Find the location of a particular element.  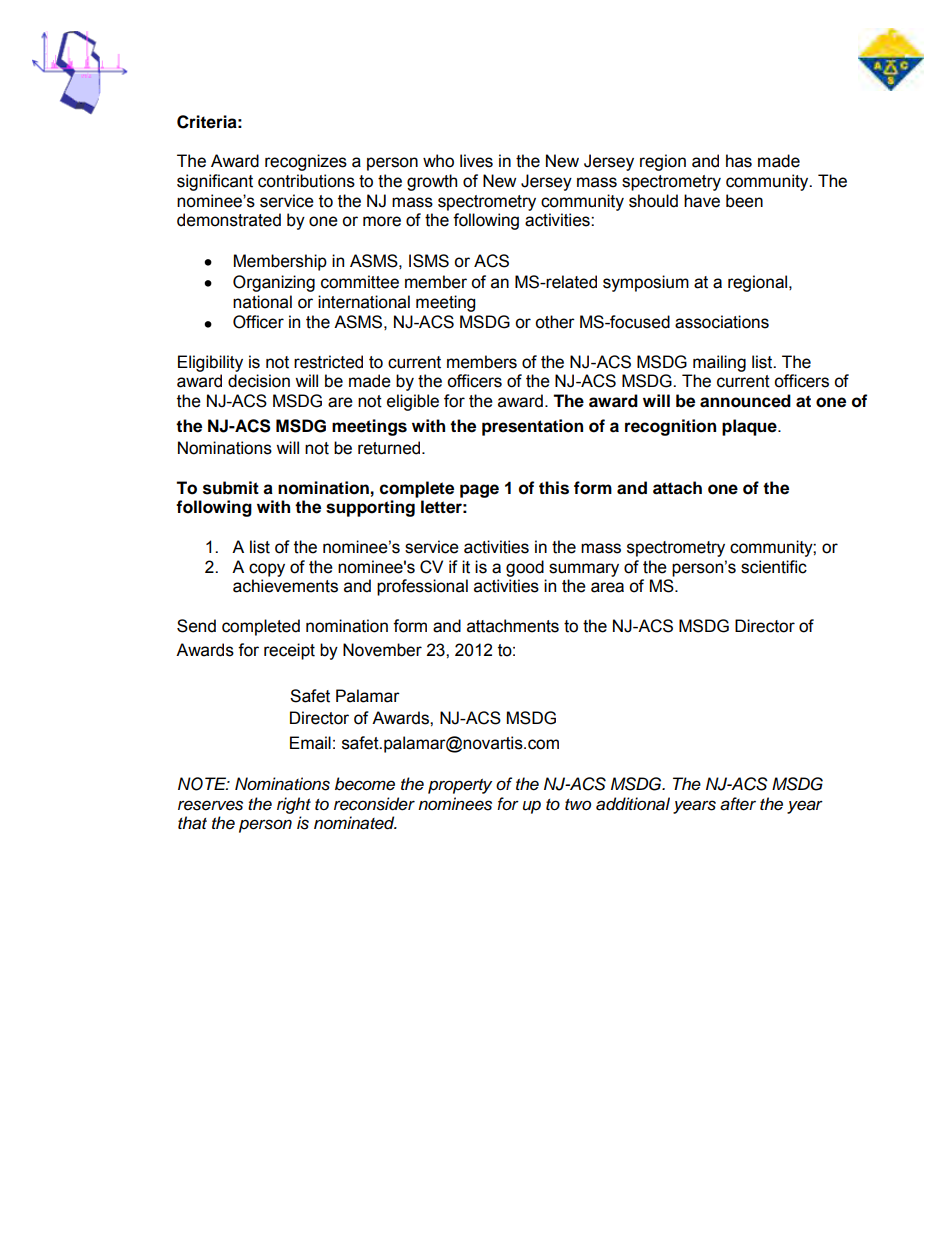

contributions is located at coordinates (306, 181).
